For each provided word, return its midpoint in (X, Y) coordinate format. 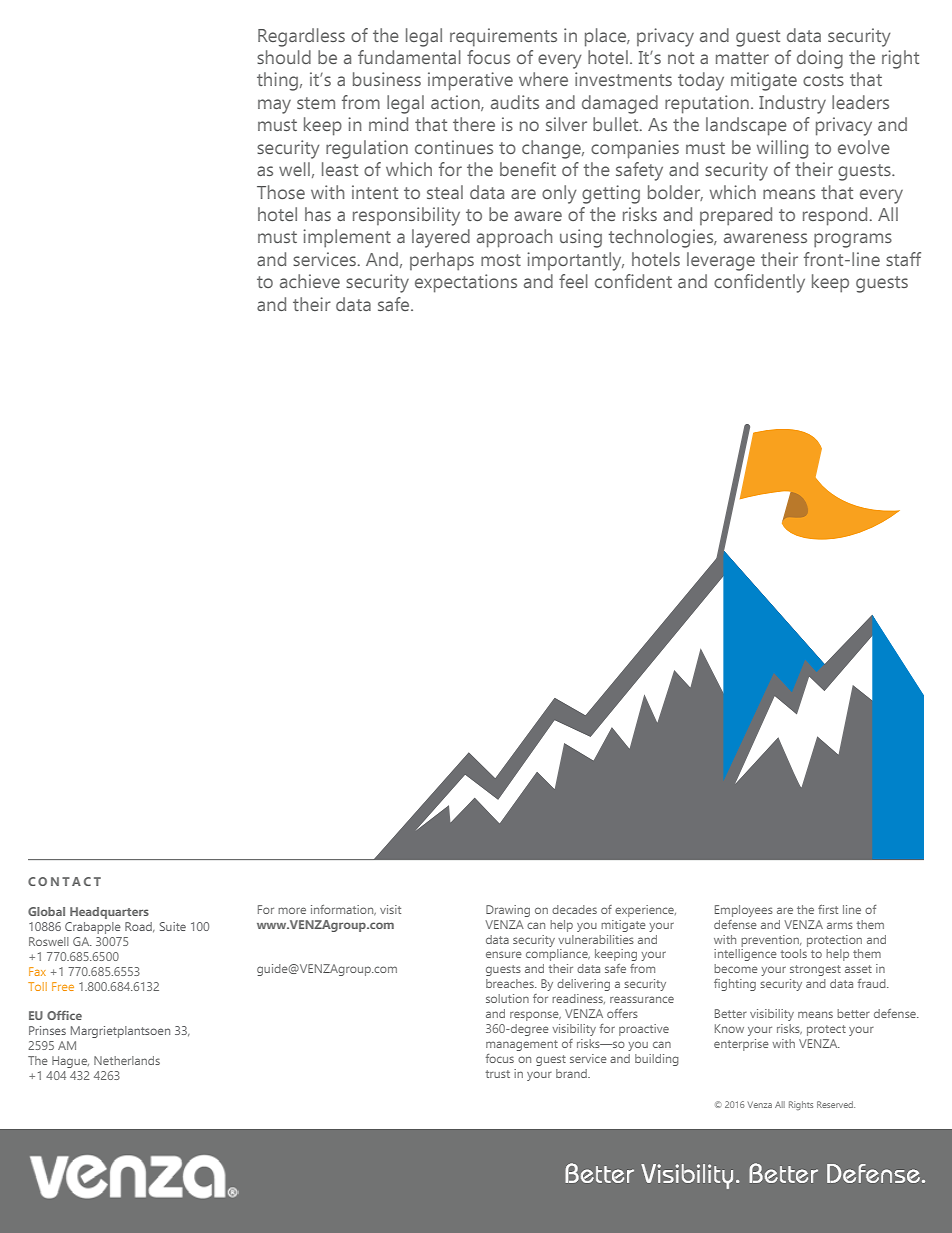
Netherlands (127, 1060)
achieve (310, 281)
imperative (470, 81)
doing (820, 59)
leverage (721, 261)
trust (498, 1074)
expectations (466, 283)
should (284, 57)
